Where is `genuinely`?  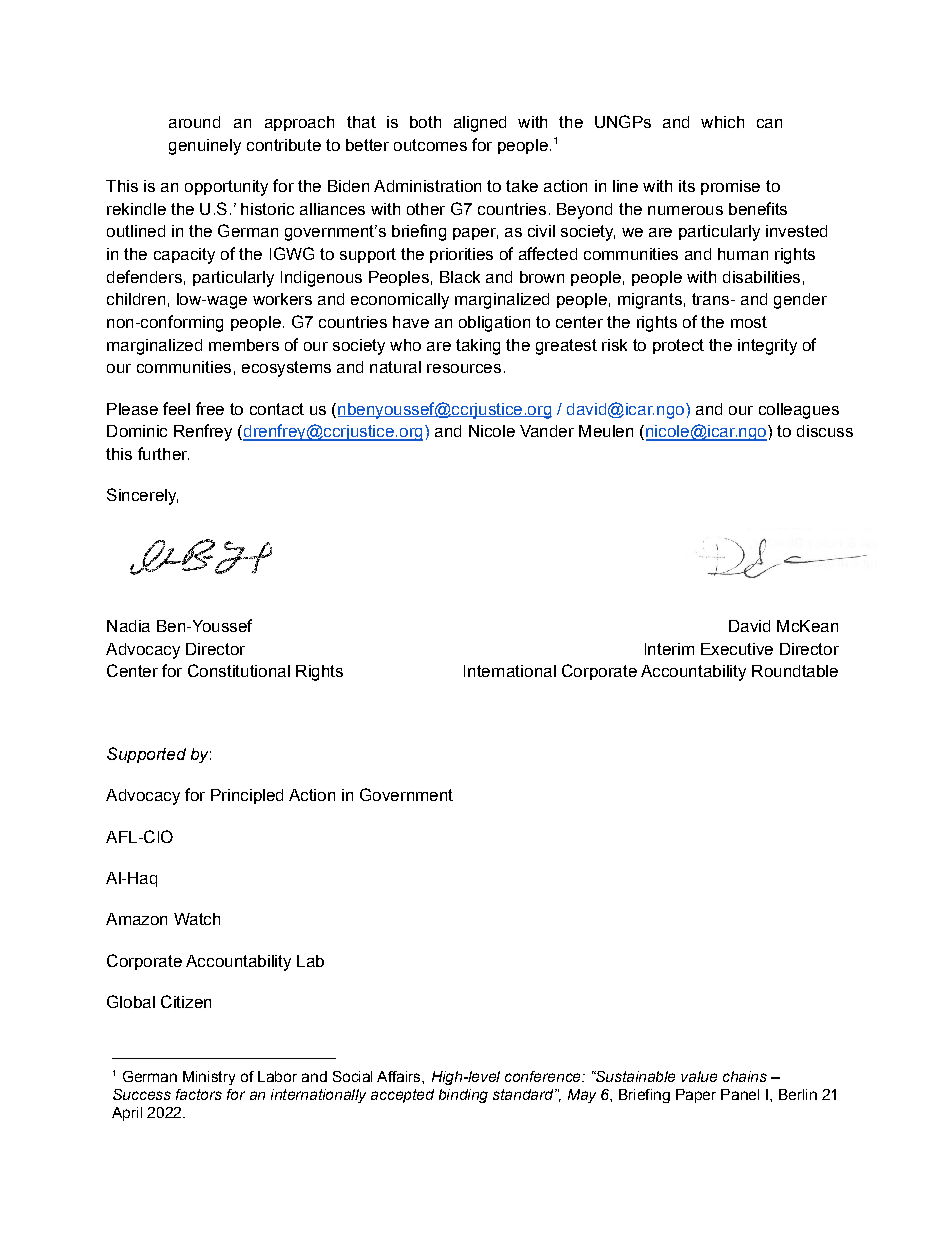
genuinely is located at coordinates (205, 147).
